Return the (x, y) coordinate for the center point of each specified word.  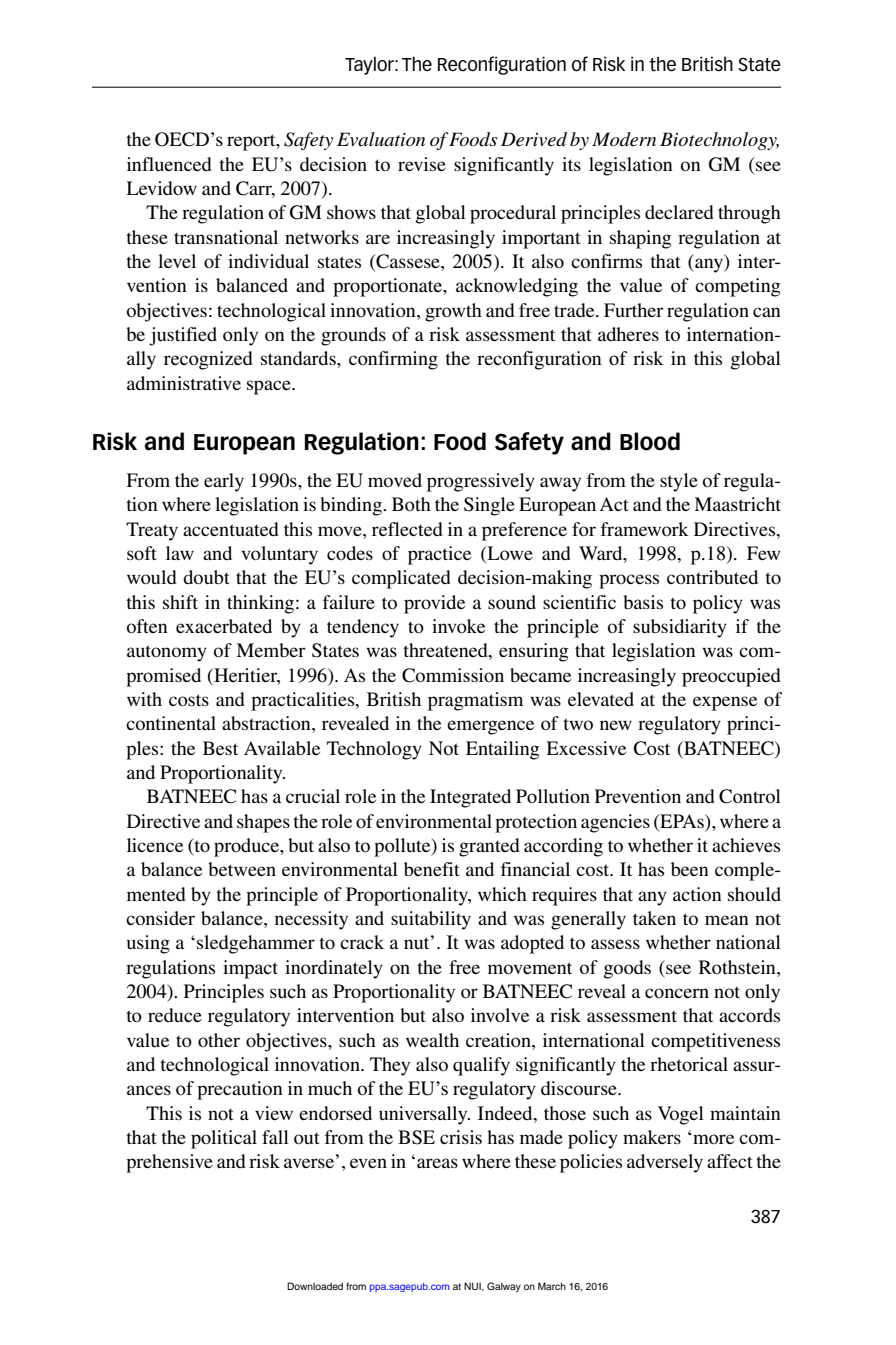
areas (437, 1163)
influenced (169, 164)
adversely (665, 1163)
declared (679, 212)
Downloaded (315, 1286)
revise (422, 164)
